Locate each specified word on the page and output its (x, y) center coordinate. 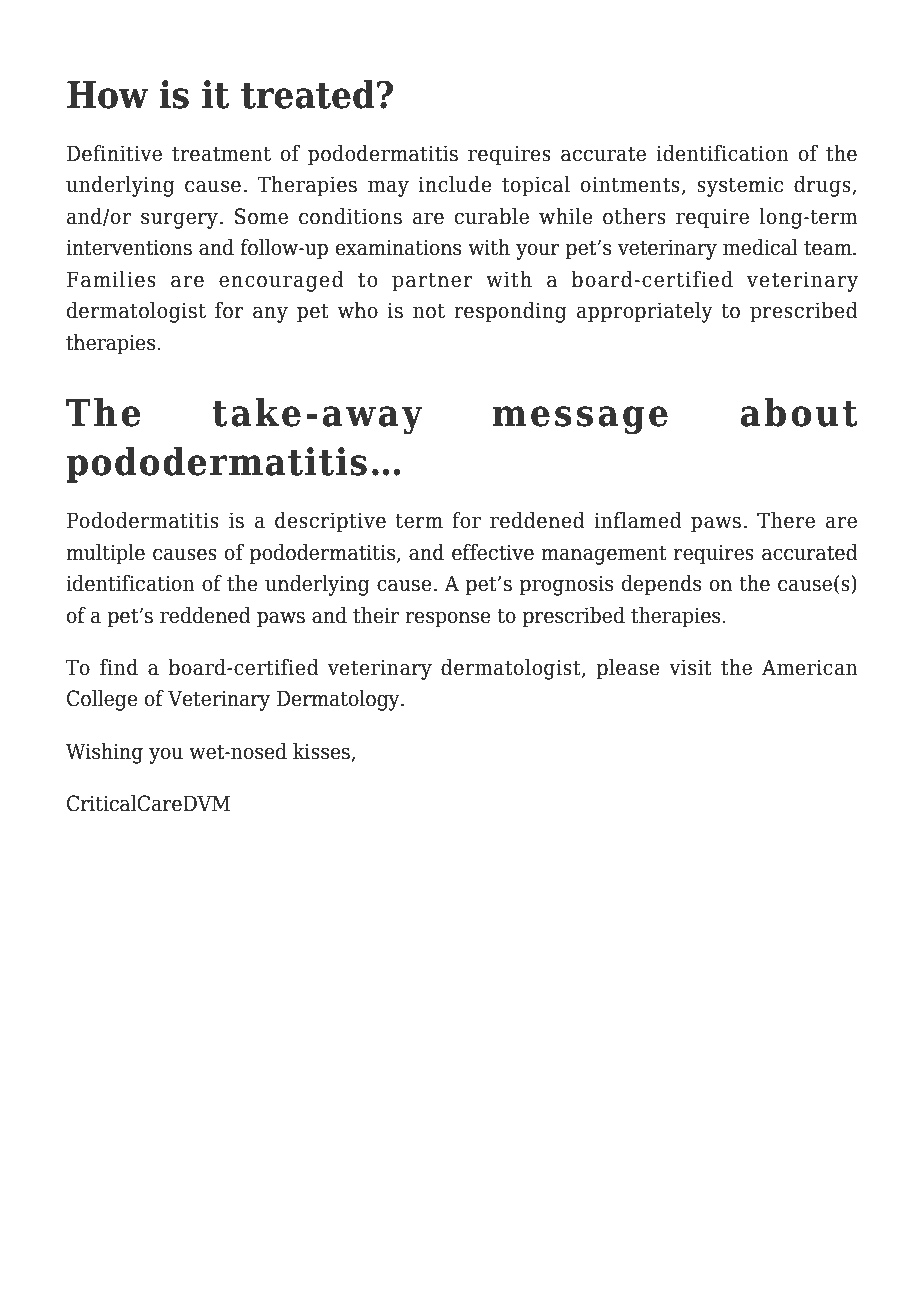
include (455, 184)
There (786, 520)
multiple (105, 554)
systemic (740, 186)
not (429, 311)
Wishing (104, 753)
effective (493, 552)
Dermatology (339, 700)
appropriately (645, 312)
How (107, 95)
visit (690, 667)
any (270, 315)
